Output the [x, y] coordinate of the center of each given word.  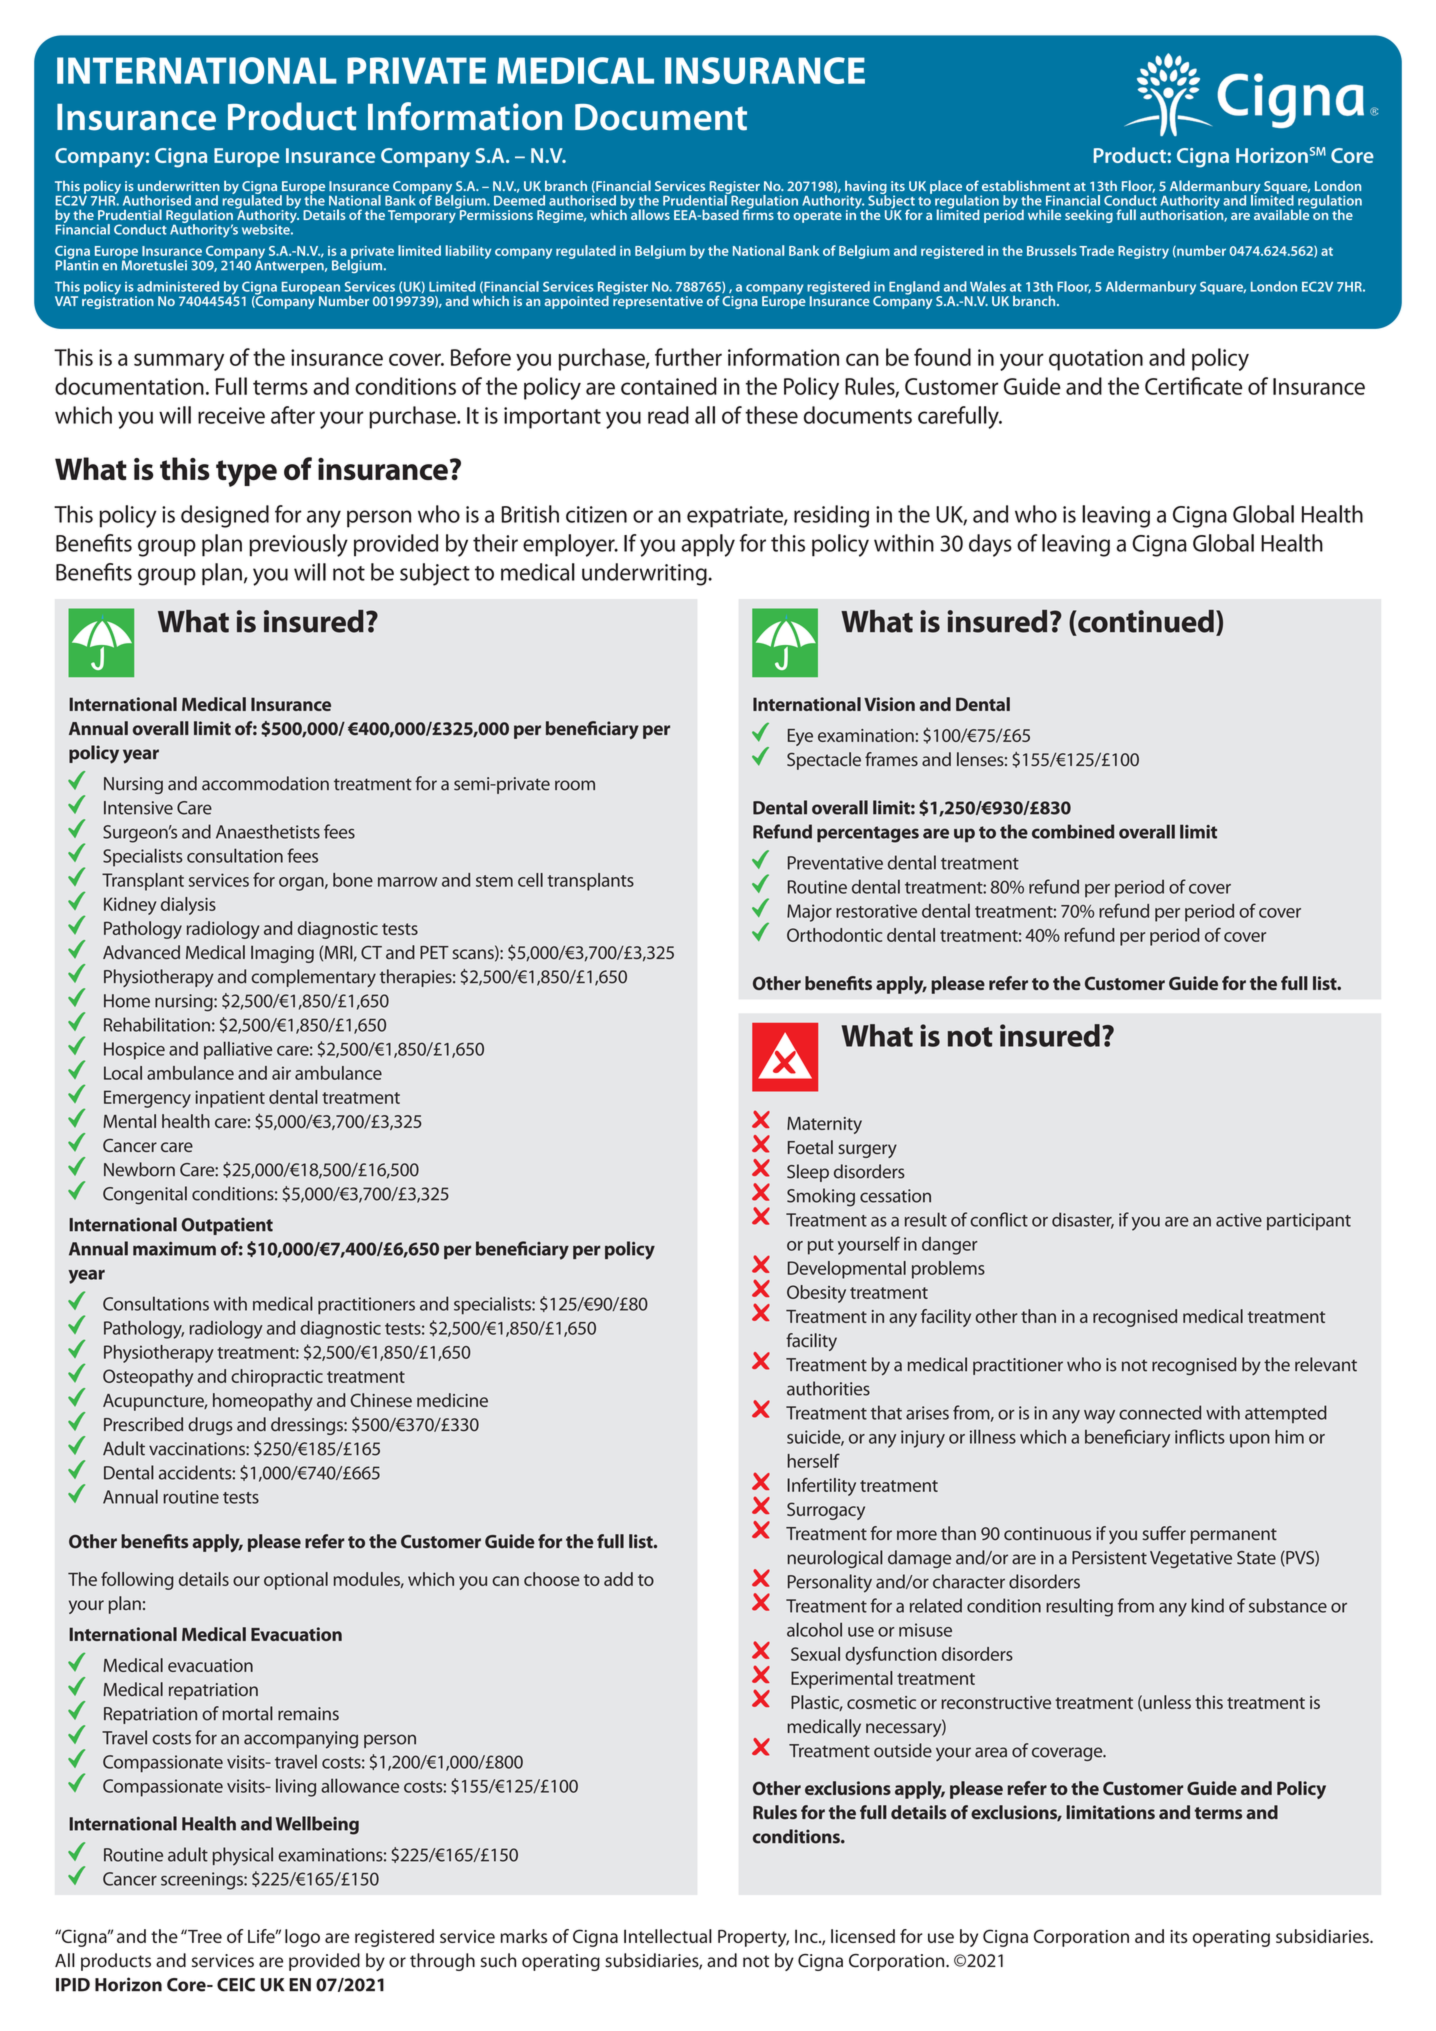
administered [178, 286]
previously [298, 545]
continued [1146, 621]
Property [753, 1938]
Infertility [821, 1487]
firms [758, 213]
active [1239, 1220]
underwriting [645, 574]
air [281, 1073]
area [991, 1752]
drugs [210, 1426]
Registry [1143, 252]
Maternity [824, 1125]
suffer [1164, 1533]
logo [302, 1938]
